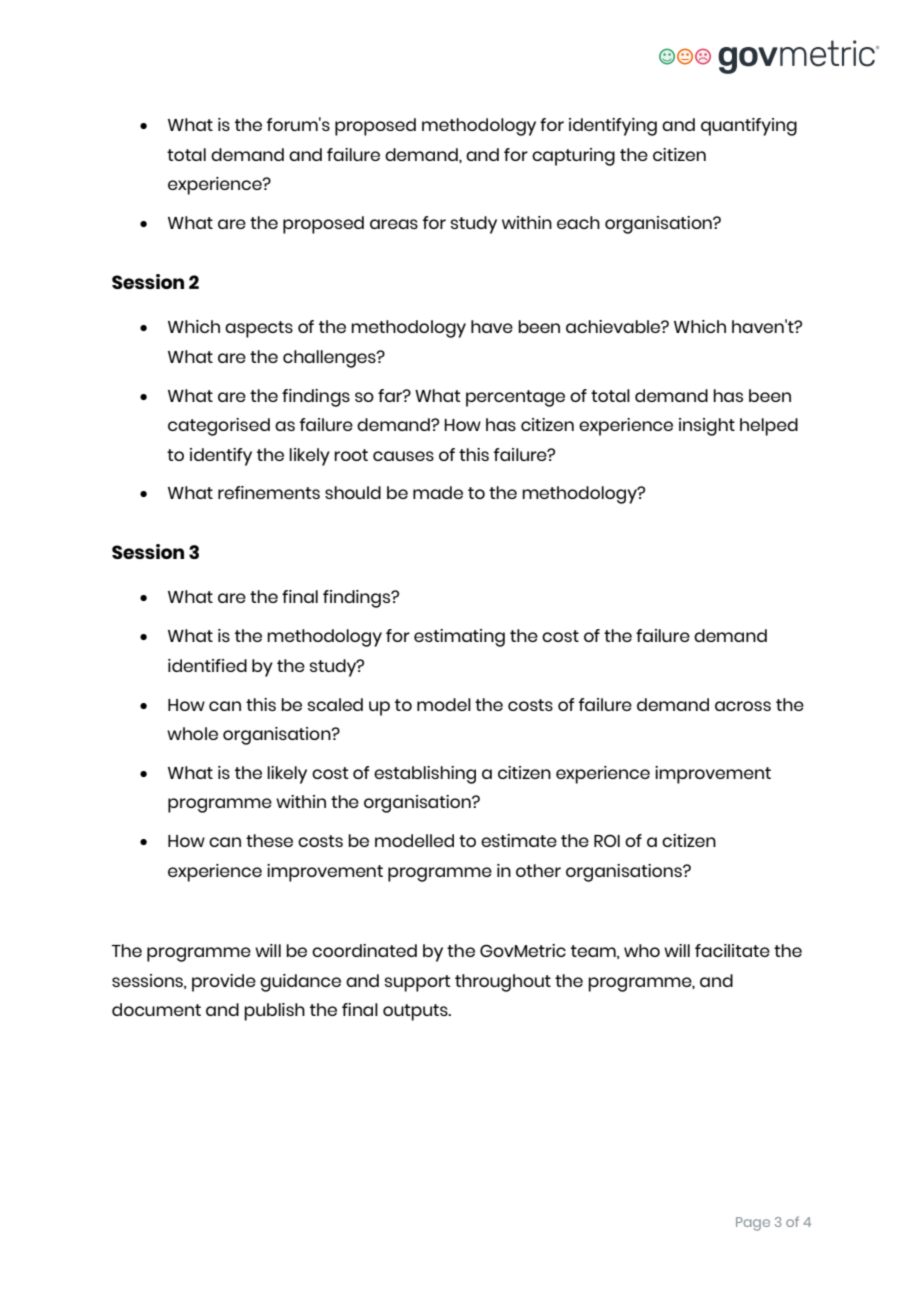 The width and height of the screenshot is (924, 1308). I want to click on across, so click(743, 706).
